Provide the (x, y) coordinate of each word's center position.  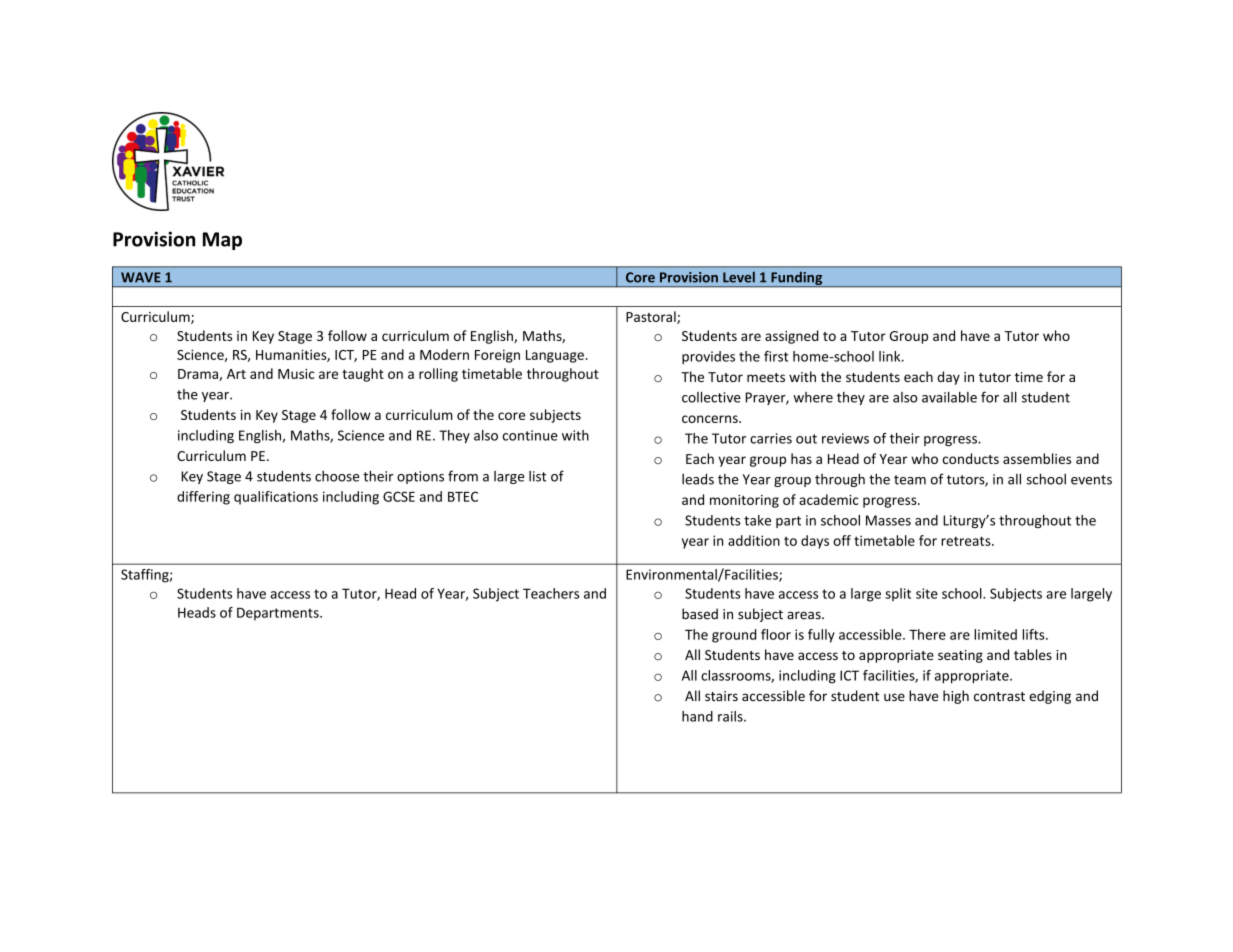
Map (222, 241)
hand (697, 716)
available (949, 397)
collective (711, 397)
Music (296, 374)
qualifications (276, 498)
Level (739, 277)
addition (754, 540)
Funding (797, 279)
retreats (967, 541)
